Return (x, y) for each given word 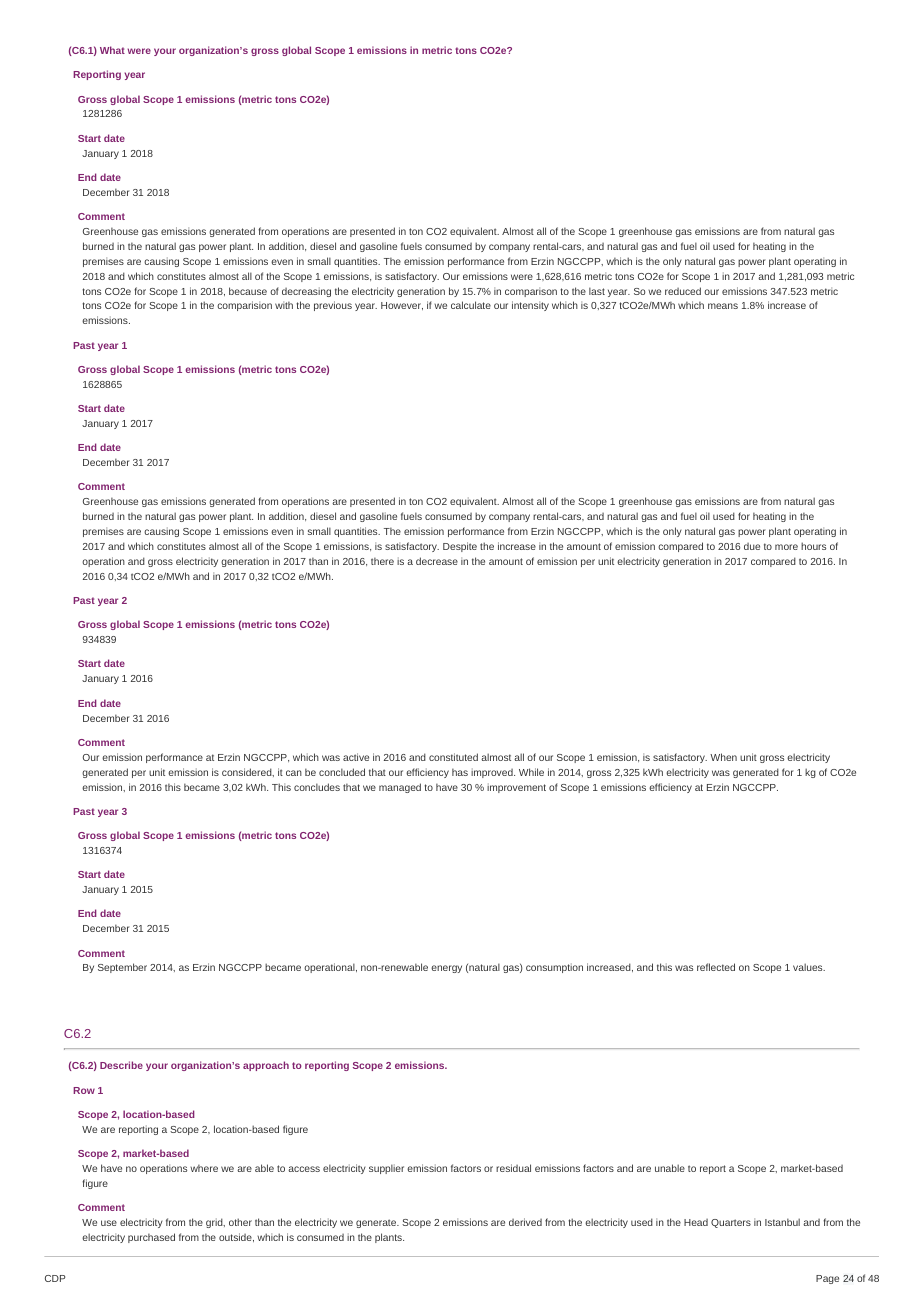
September (122, 968)
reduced (683, 291)
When (723, 757)
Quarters (731, 1223)
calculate (471, 305)
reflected (716, 967)
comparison (531, 292)
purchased (151, 1238)
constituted (453, 757)
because (248, 291)
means (723, 306)
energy (446, 969)
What (112, 50)
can (294, 773)
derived (525, 1222)
